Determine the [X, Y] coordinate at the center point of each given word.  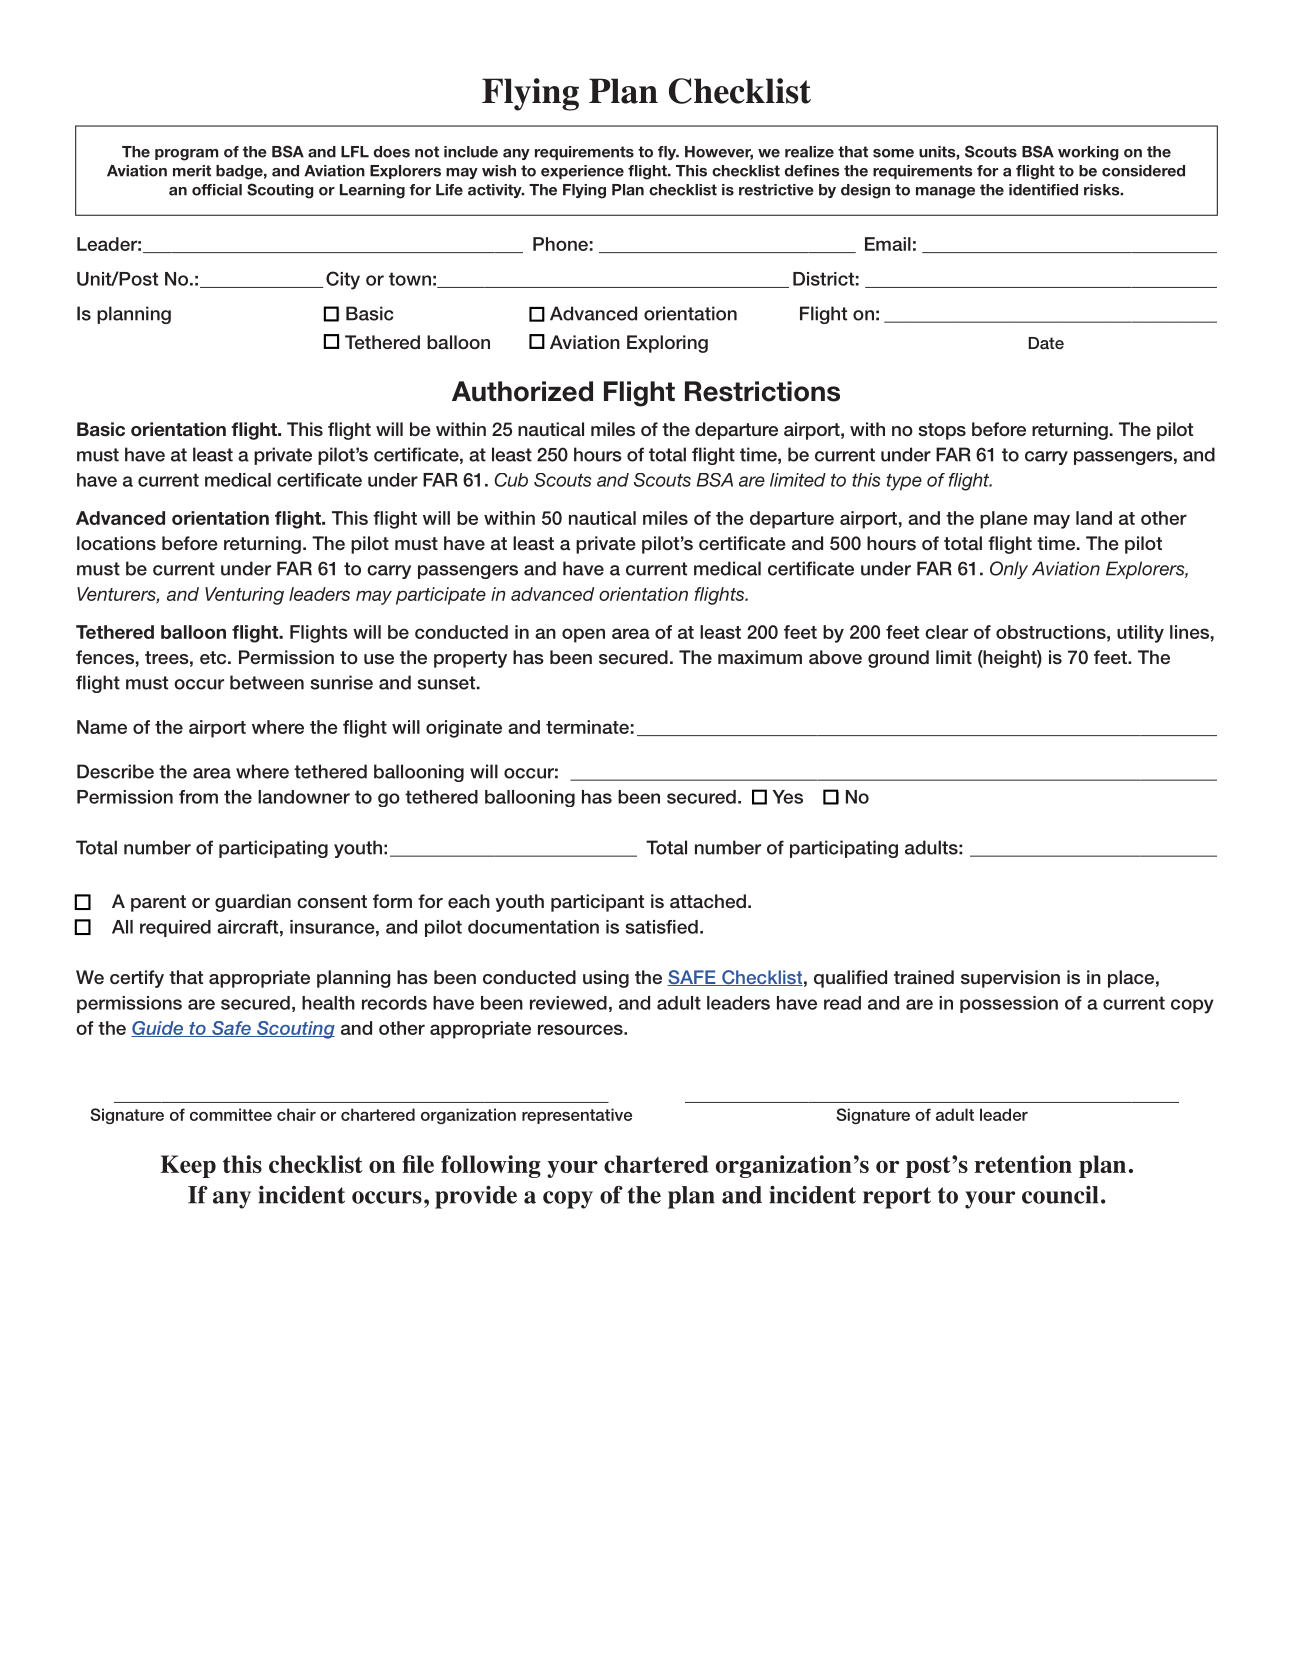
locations [116, 543]
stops [942, 431]
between [267, 682]
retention [1023, 1164]
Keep [188, 1166]
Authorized [522, 391]
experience [582, 172]
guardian [253, 903]
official [217, 190]
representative [577, 1116]
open [583, 635]
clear [946, 632]
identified [1043, 190]
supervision [1010, 979]
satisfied [662, 927]
